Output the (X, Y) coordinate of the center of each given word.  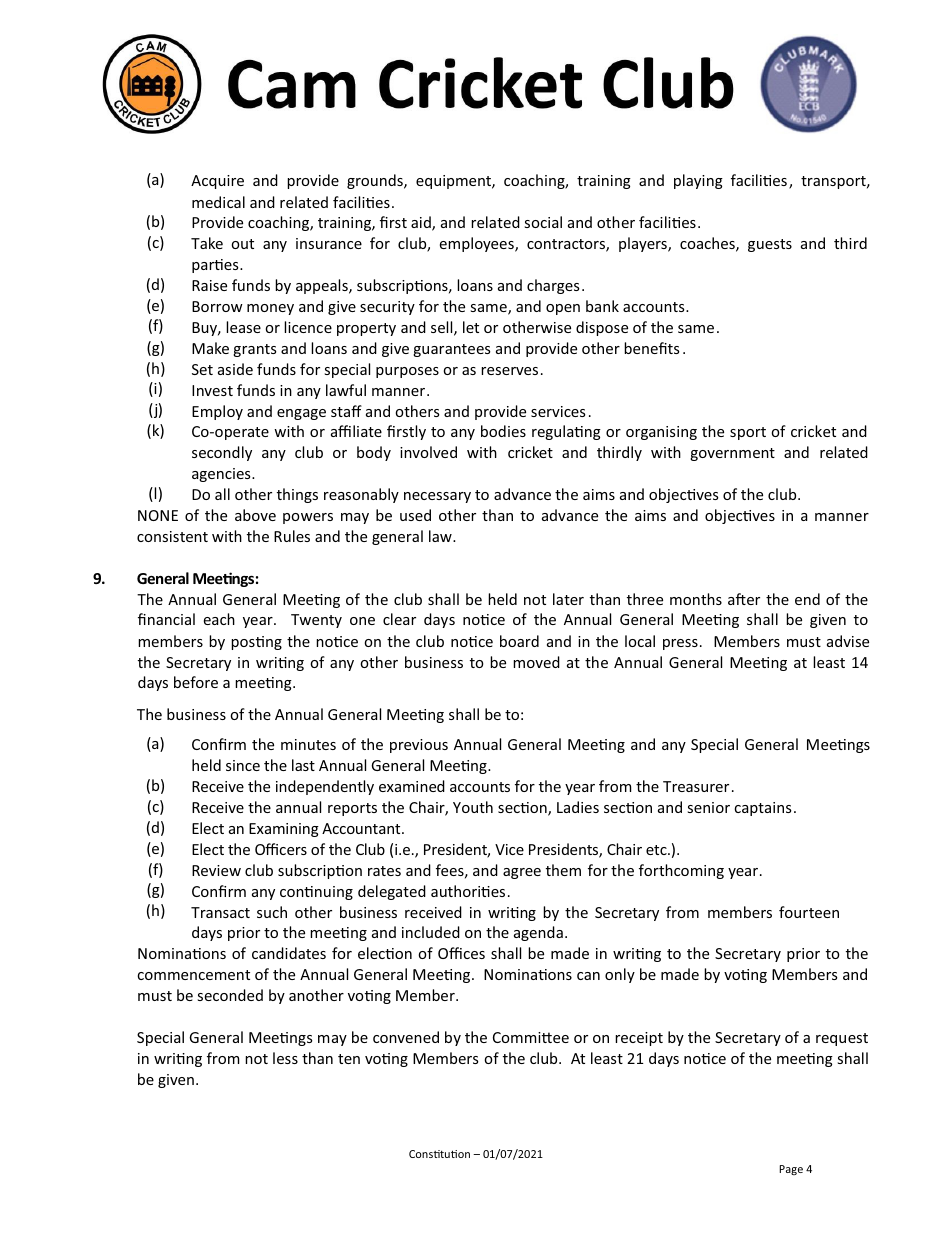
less (285, 1058)
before (196, 682)
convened (406, 1037)
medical (218, 202)
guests (770, 245)
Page (791, 1170)
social (543, 222)
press (680, 644)
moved (536, 662)
